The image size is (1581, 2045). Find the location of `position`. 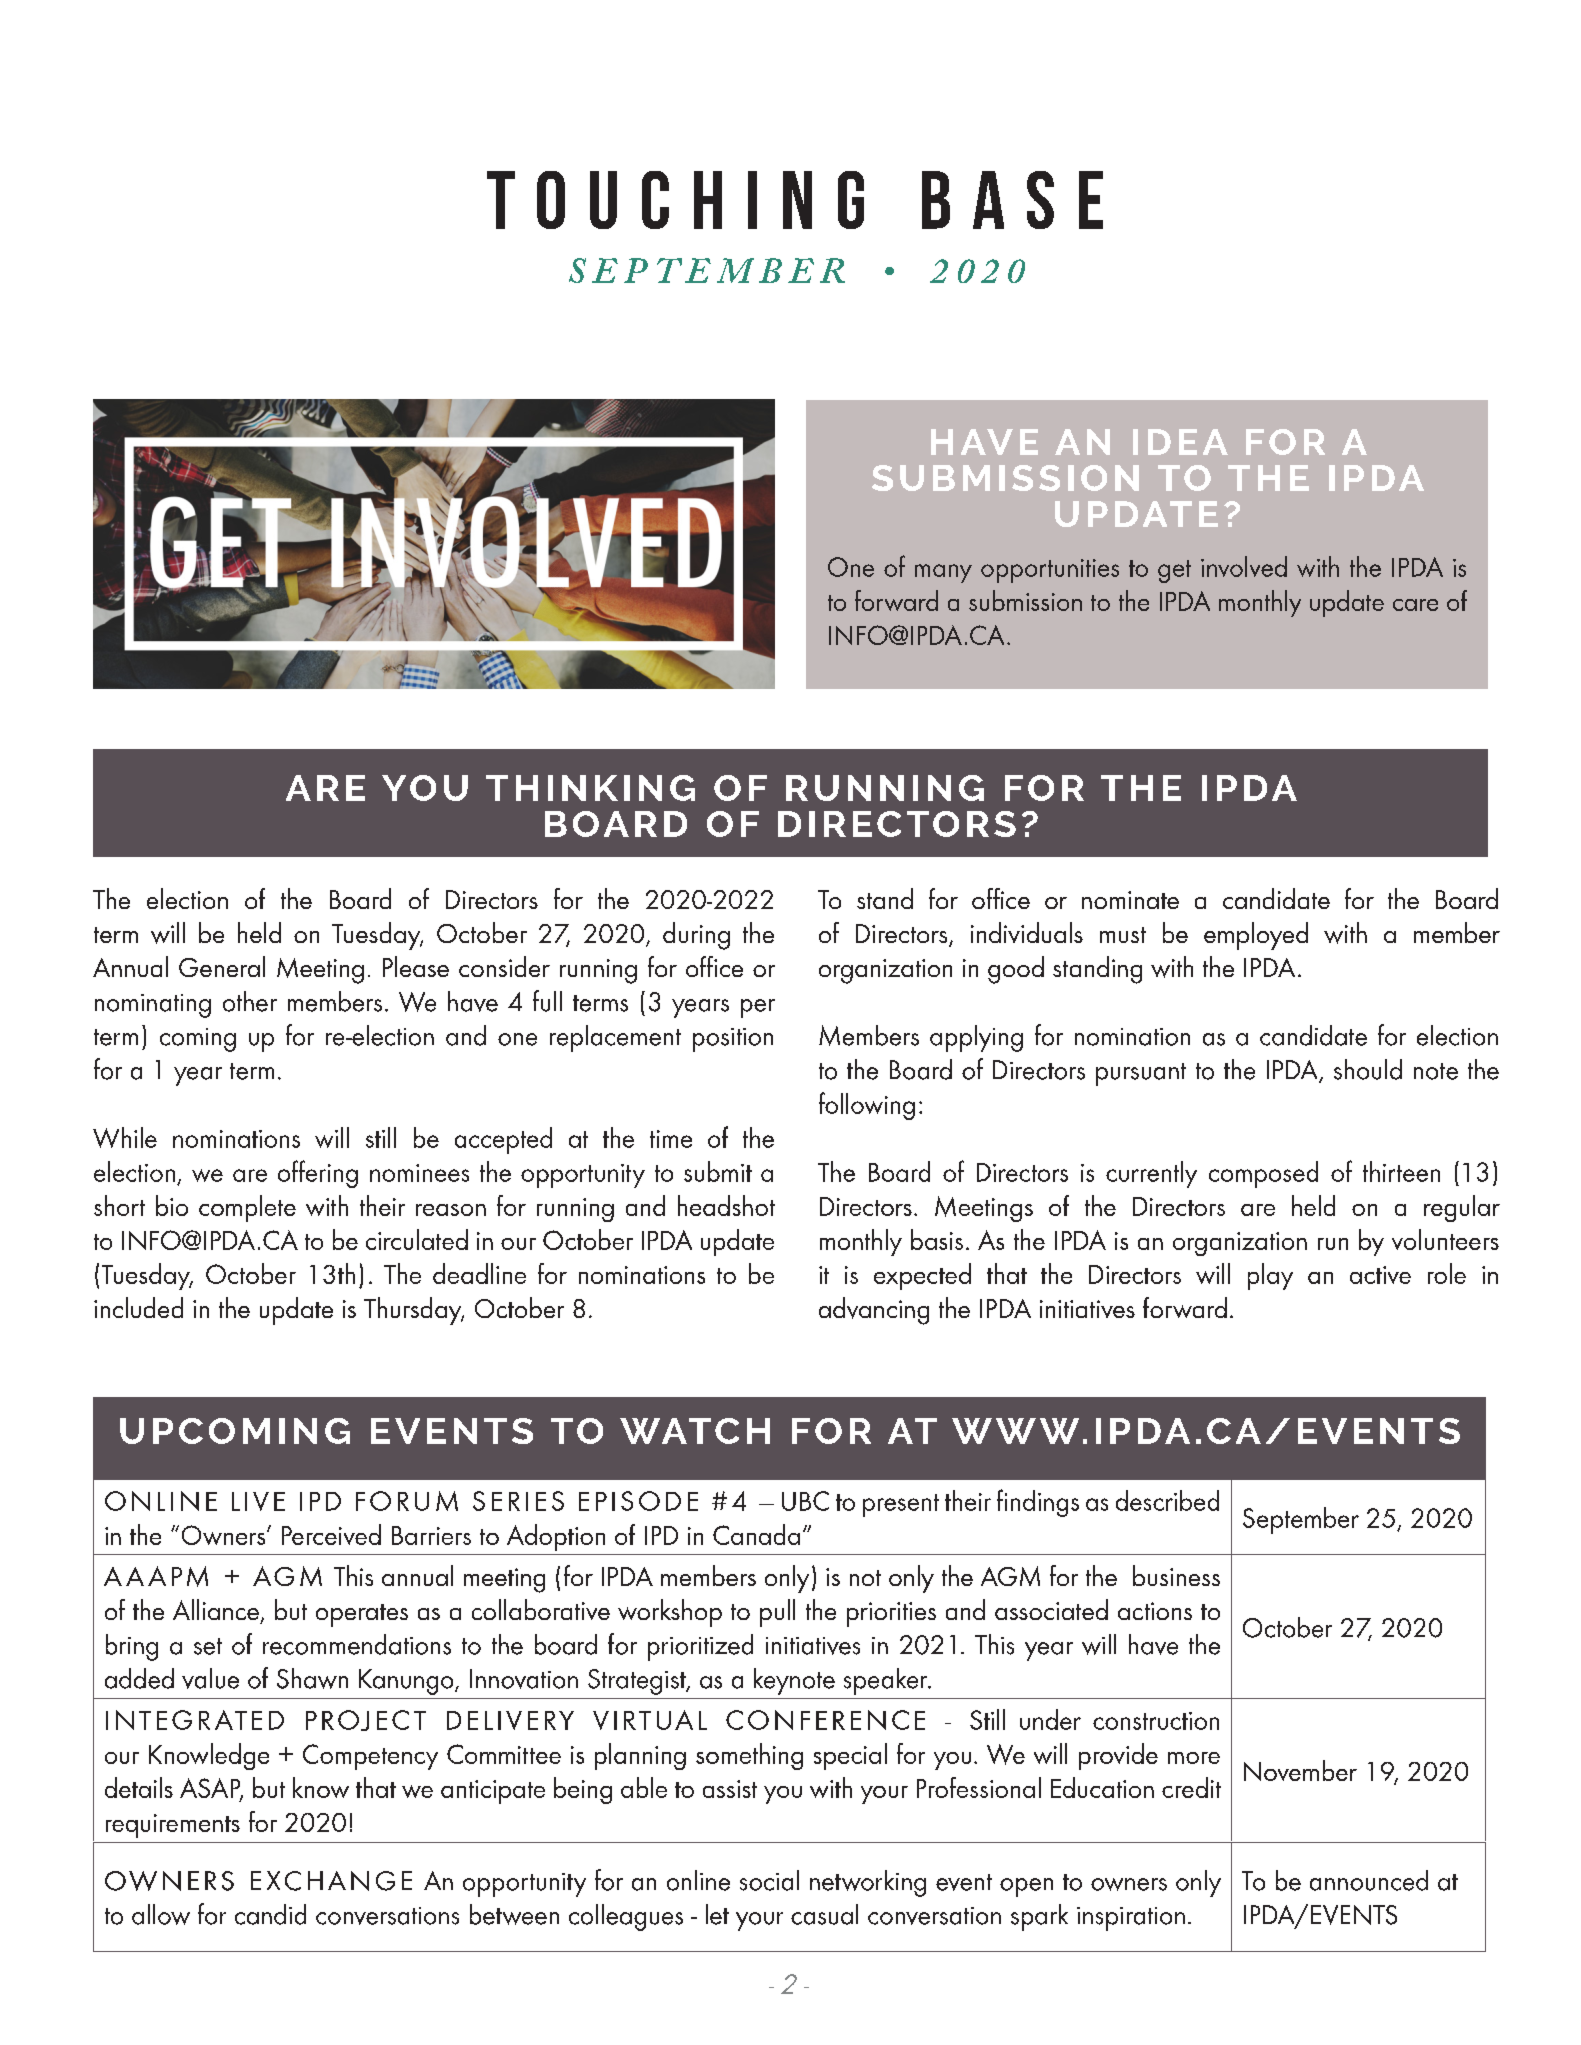

position is located at coordinates (733, 1040).
